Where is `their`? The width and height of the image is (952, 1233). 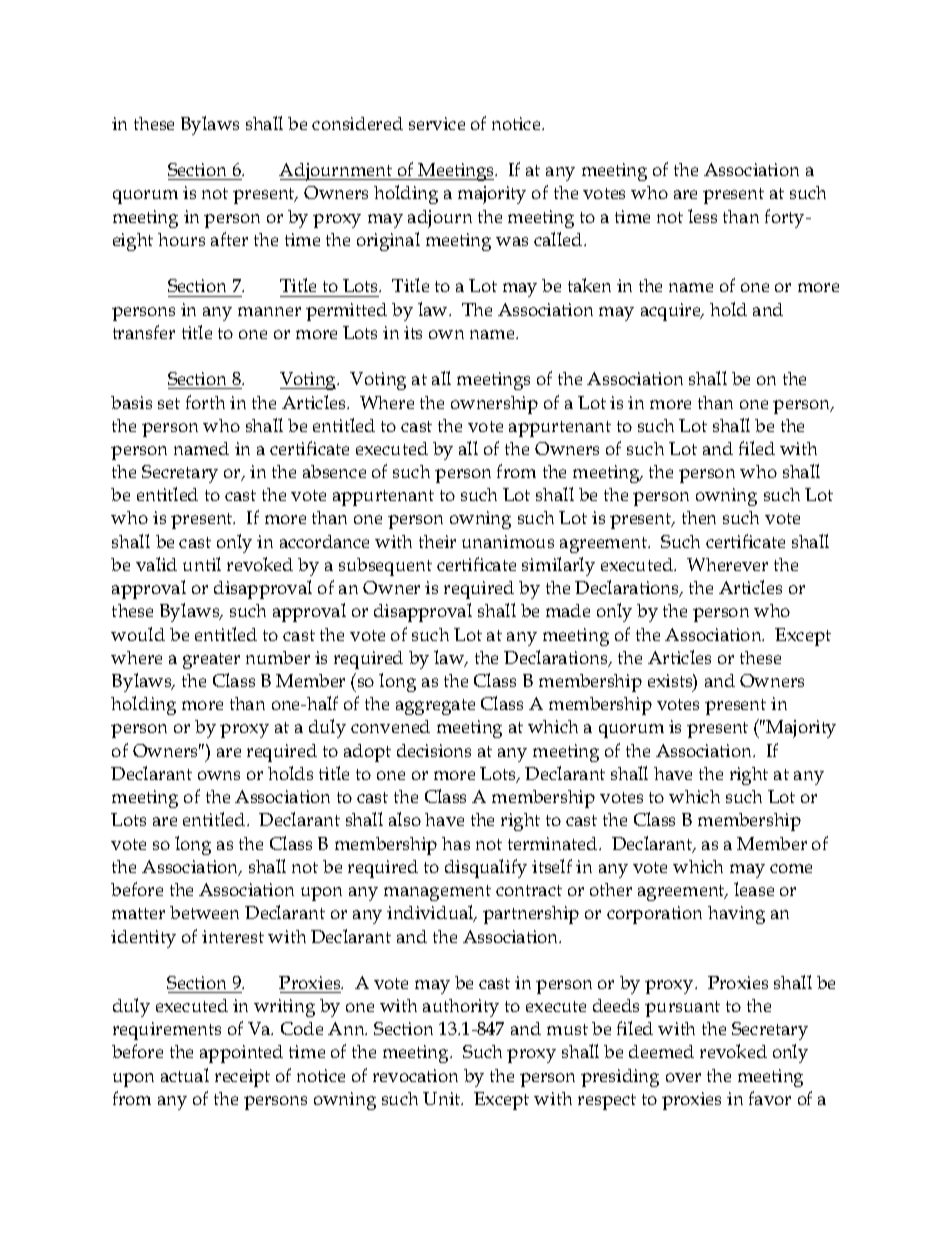
their is located at coordinates (437, 541).
